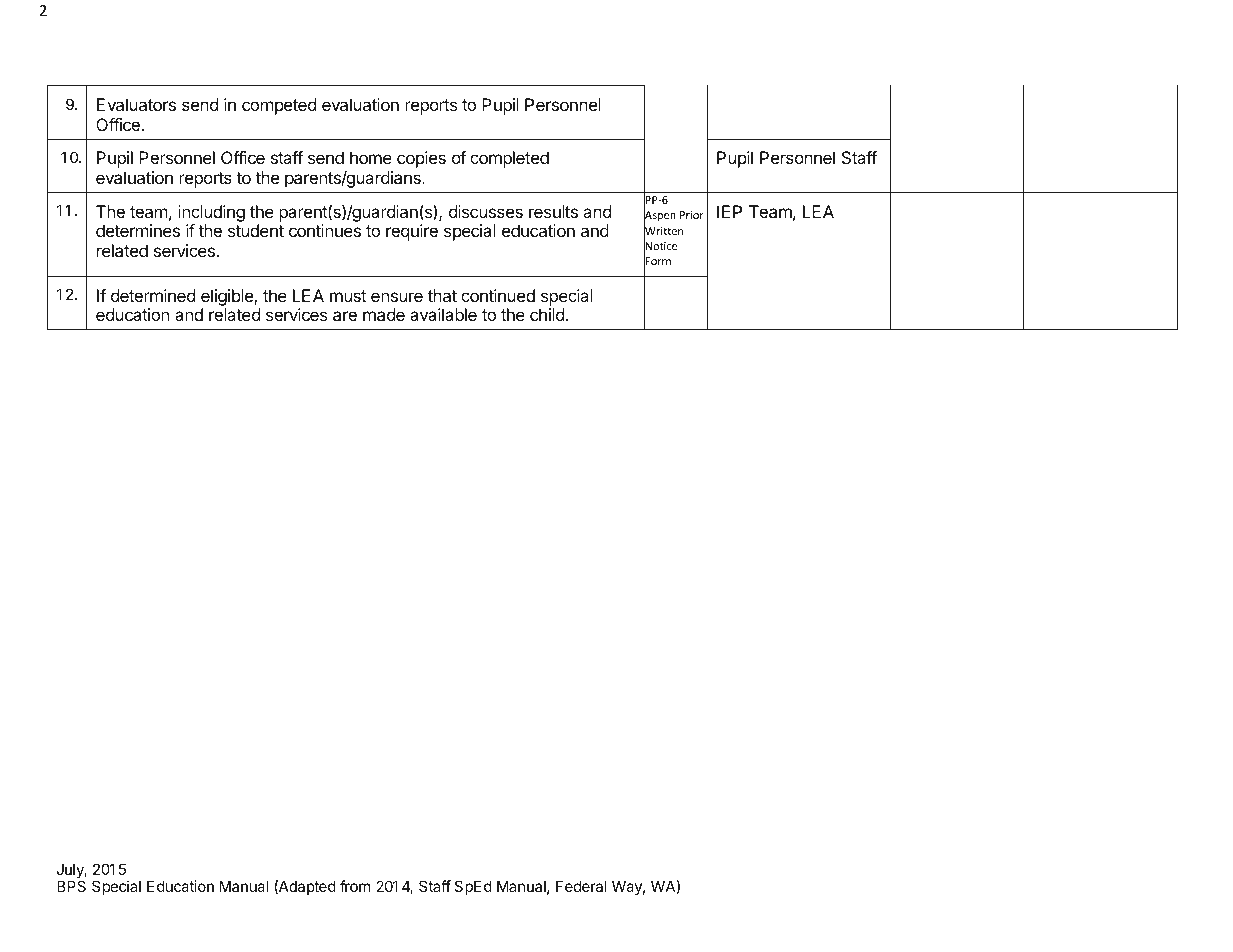 This screenshot has width=1233, height=952. Describe the element at coordinates (71, 886) in the screenshot. I see `BPS` at that location.
